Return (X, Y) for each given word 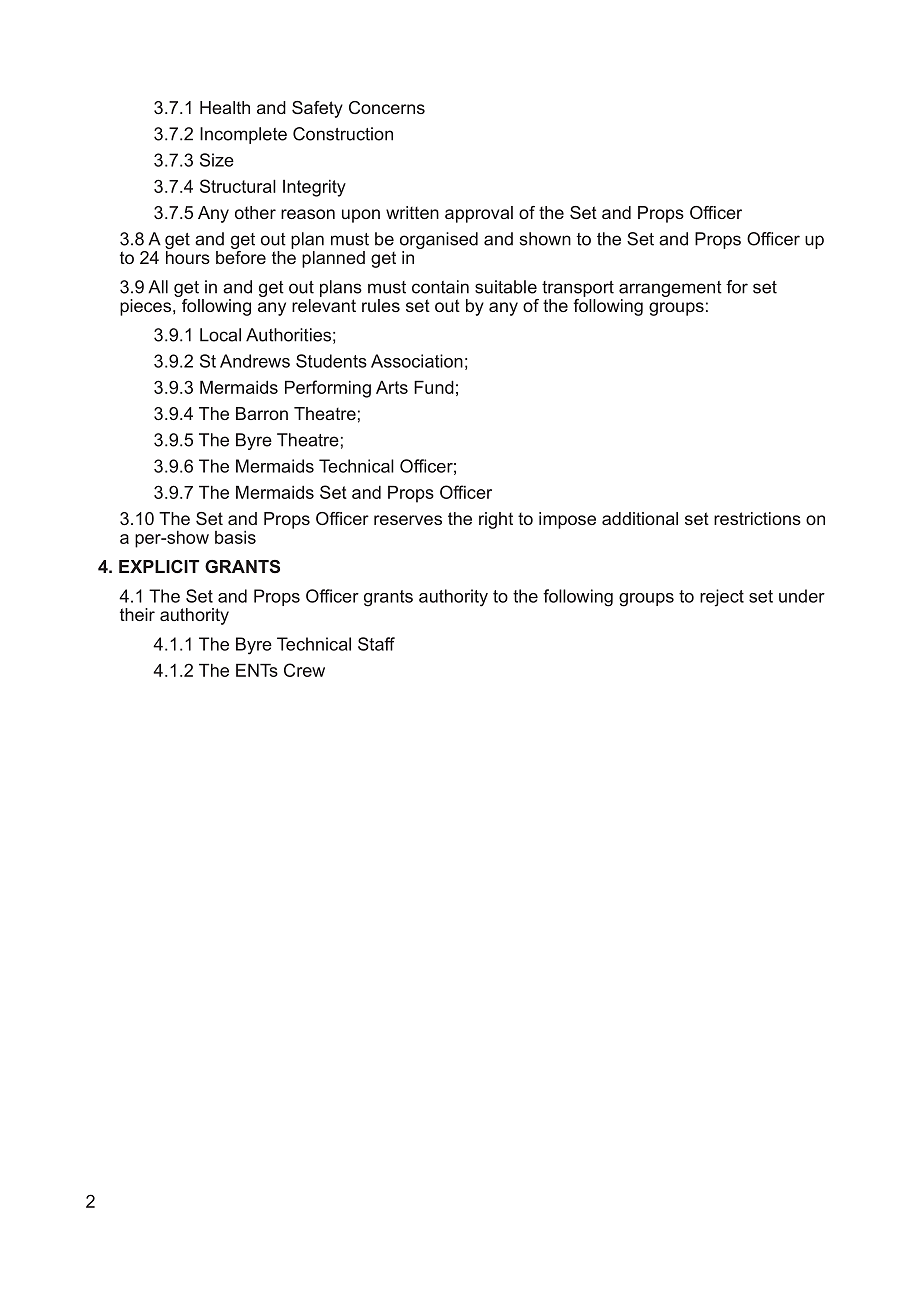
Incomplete (243, 135)
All (158, 287)
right (496, 520)
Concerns (387, 107)
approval (479, 214)
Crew (304, 670)
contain (440, 287)
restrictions (757, 518)
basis (235, 537)
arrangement (670, 290)
